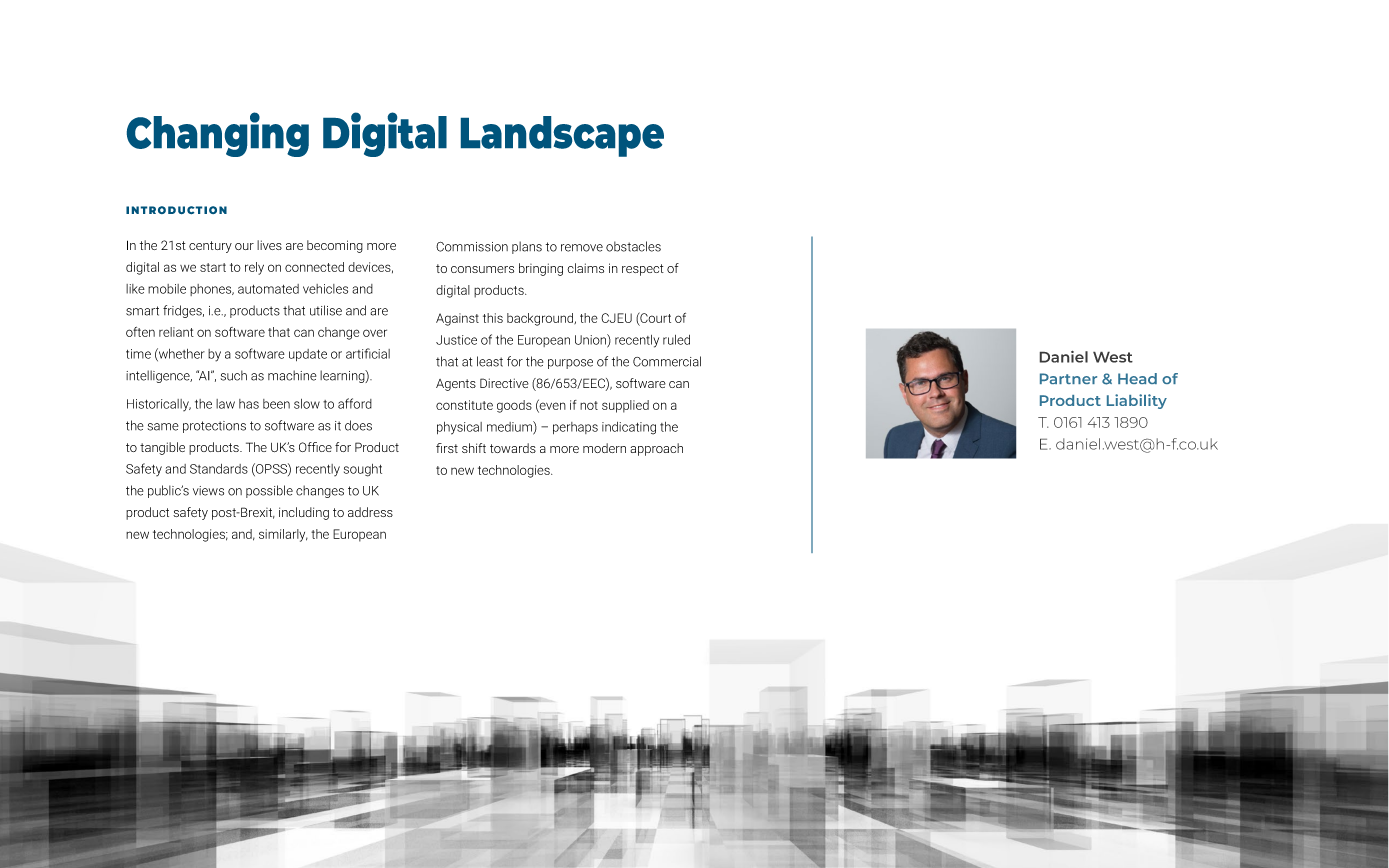 Image resolution: width=1389 pixels, height=868 pixels. Describe the element at coordinates (562, 136) in the document. I see `Landscape` at that location.
